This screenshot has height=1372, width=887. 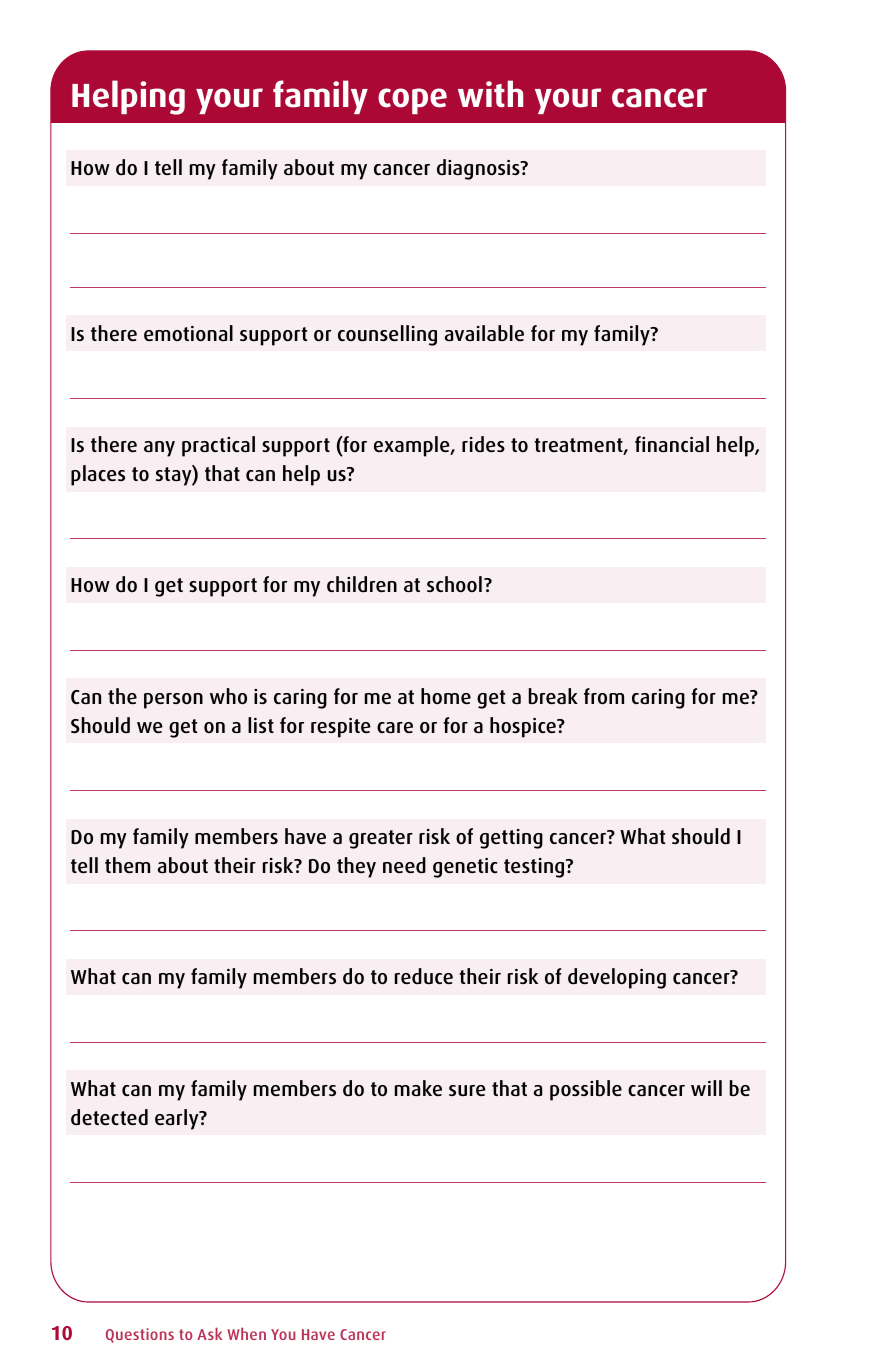 What do you see at coordinates (424, 976) in the screenshot?
I see `reduce` at bounding box center [424, 976].
